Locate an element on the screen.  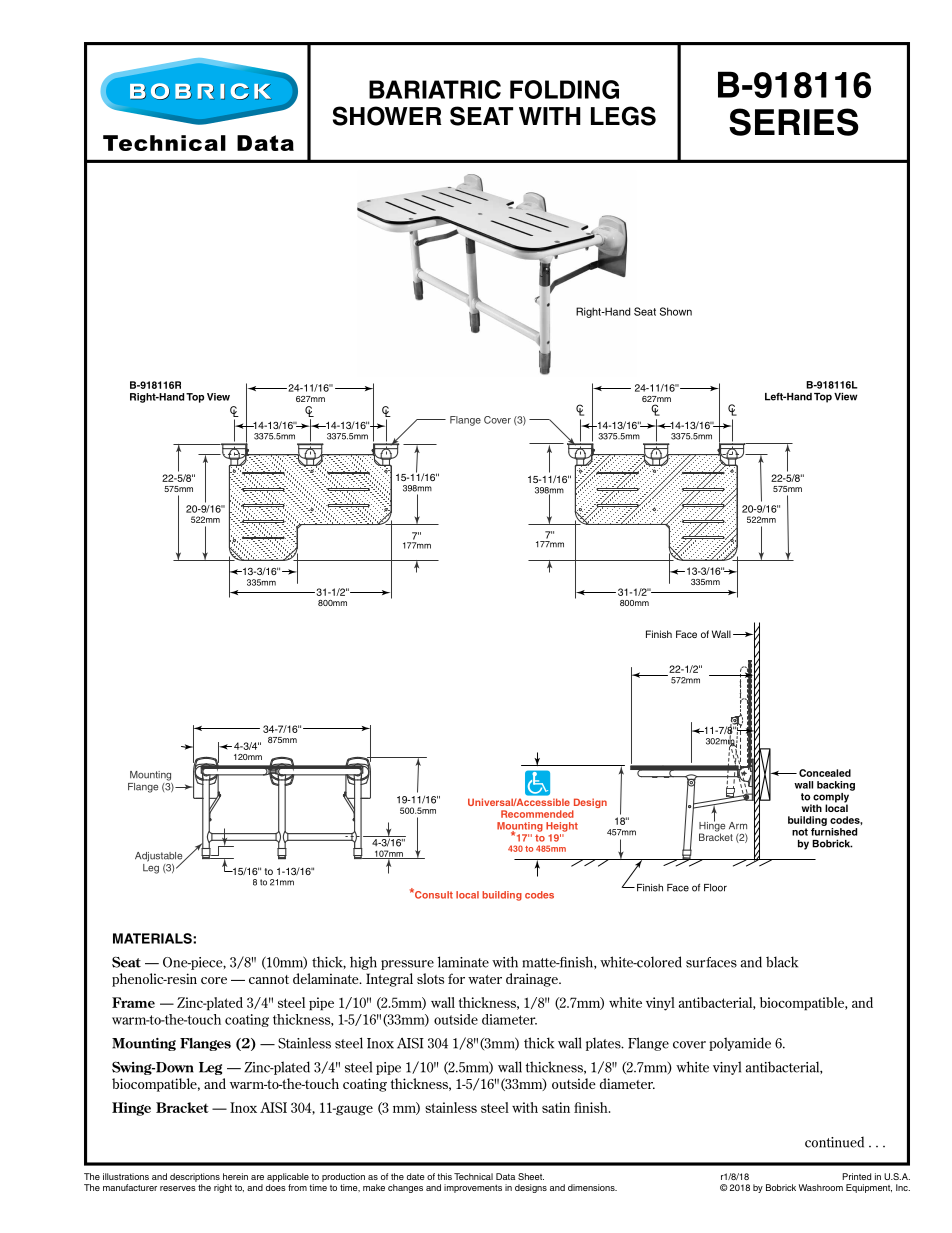
continued is located at coordinates (834, 1142).
